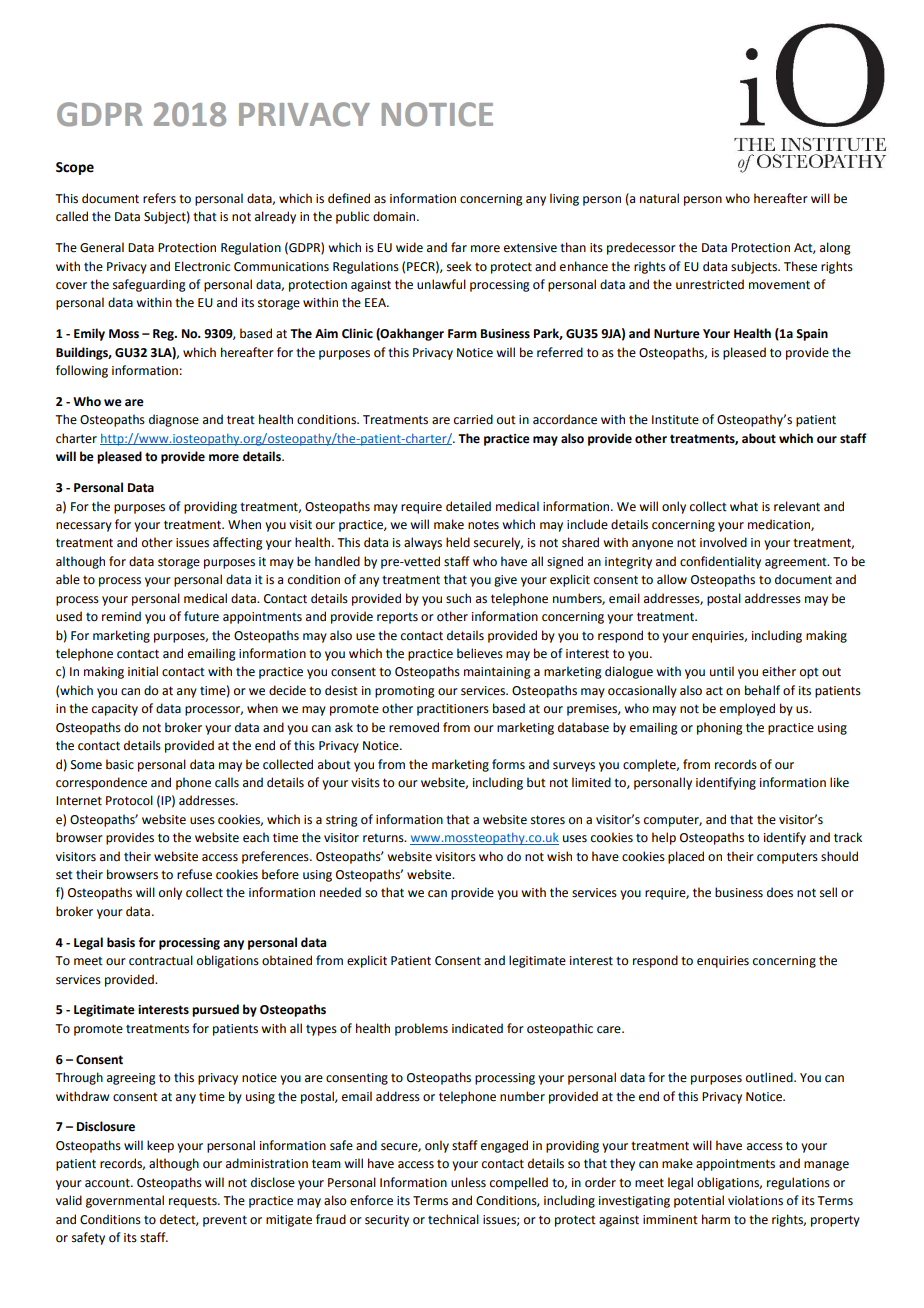 The width and height of the document is (924, 1308). I want to click on domain, so click(395, 216).
